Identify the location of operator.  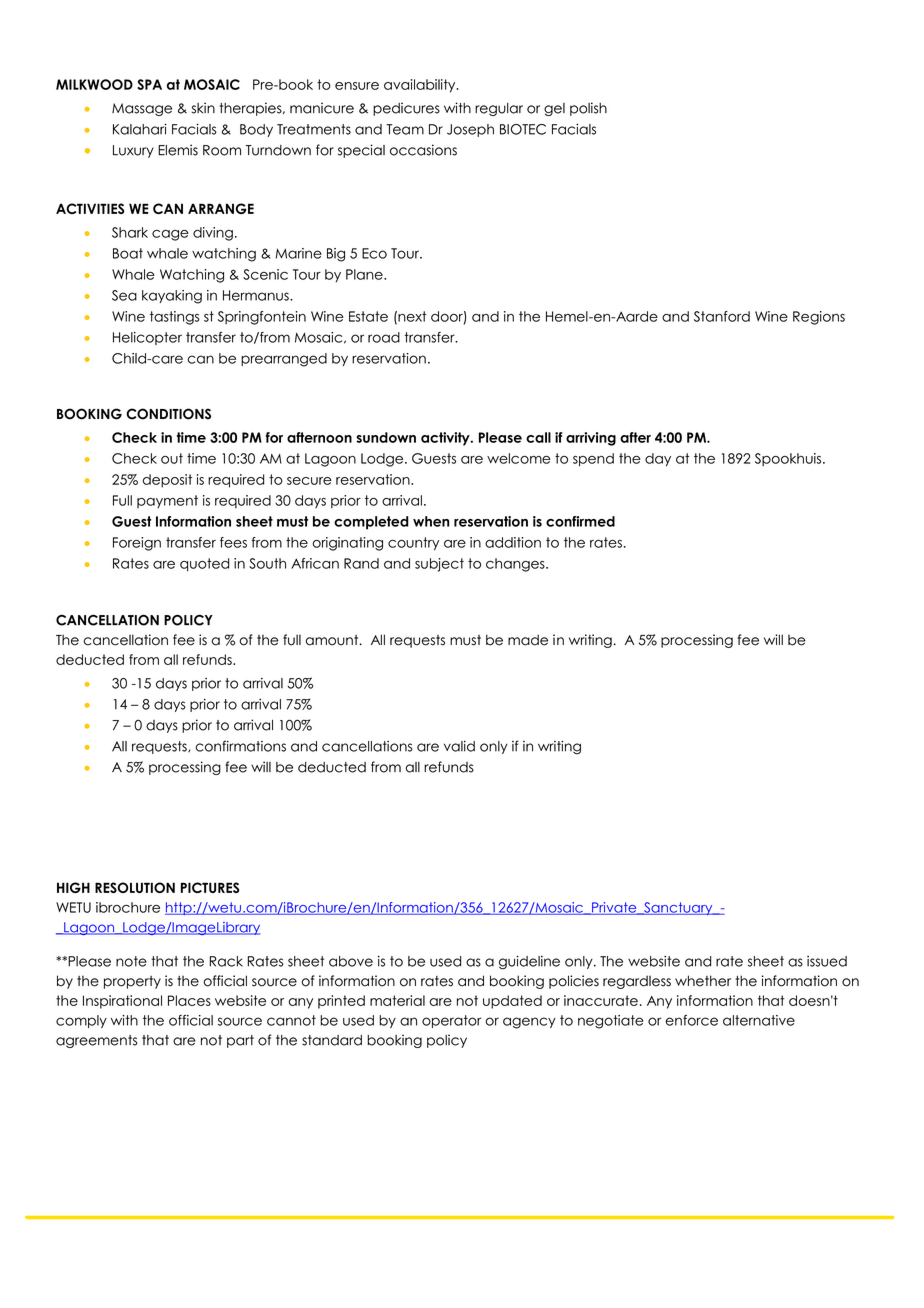
(451, 1021).
